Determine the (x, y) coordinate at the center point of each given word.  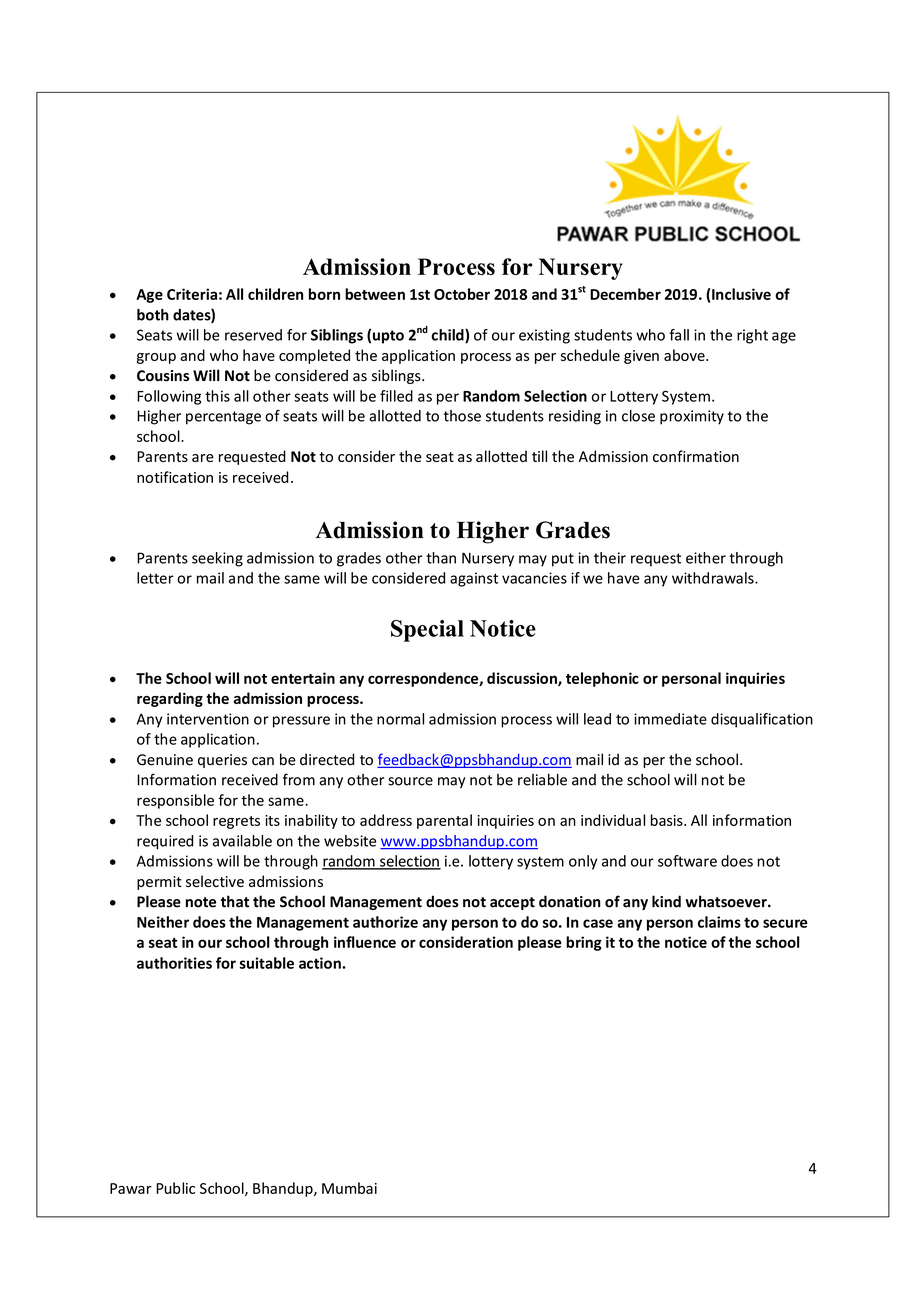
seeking (217, 559)
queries (222, 761)
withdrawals (714, 578)
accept (512, 903)
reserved (253, 335)
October (462, 294)
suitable (267, 963)
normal (400, 719)
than (441, 558)
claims (719, 922)
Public (175, 1188)
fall (679, 335)
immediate (670, 719)
